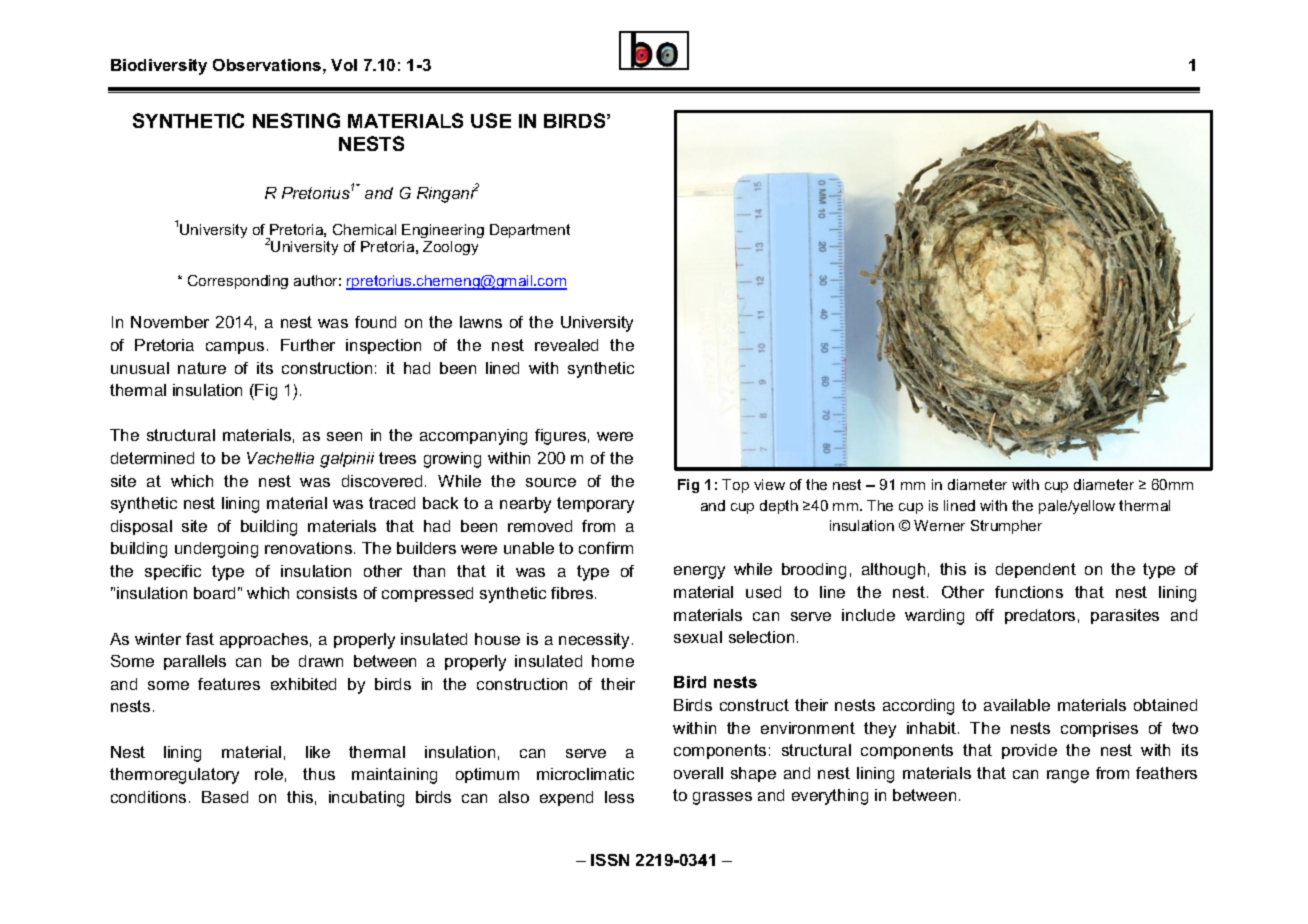 This screenshot has height=924, width=1308. I want to click on Vol, so click(344, 65).
